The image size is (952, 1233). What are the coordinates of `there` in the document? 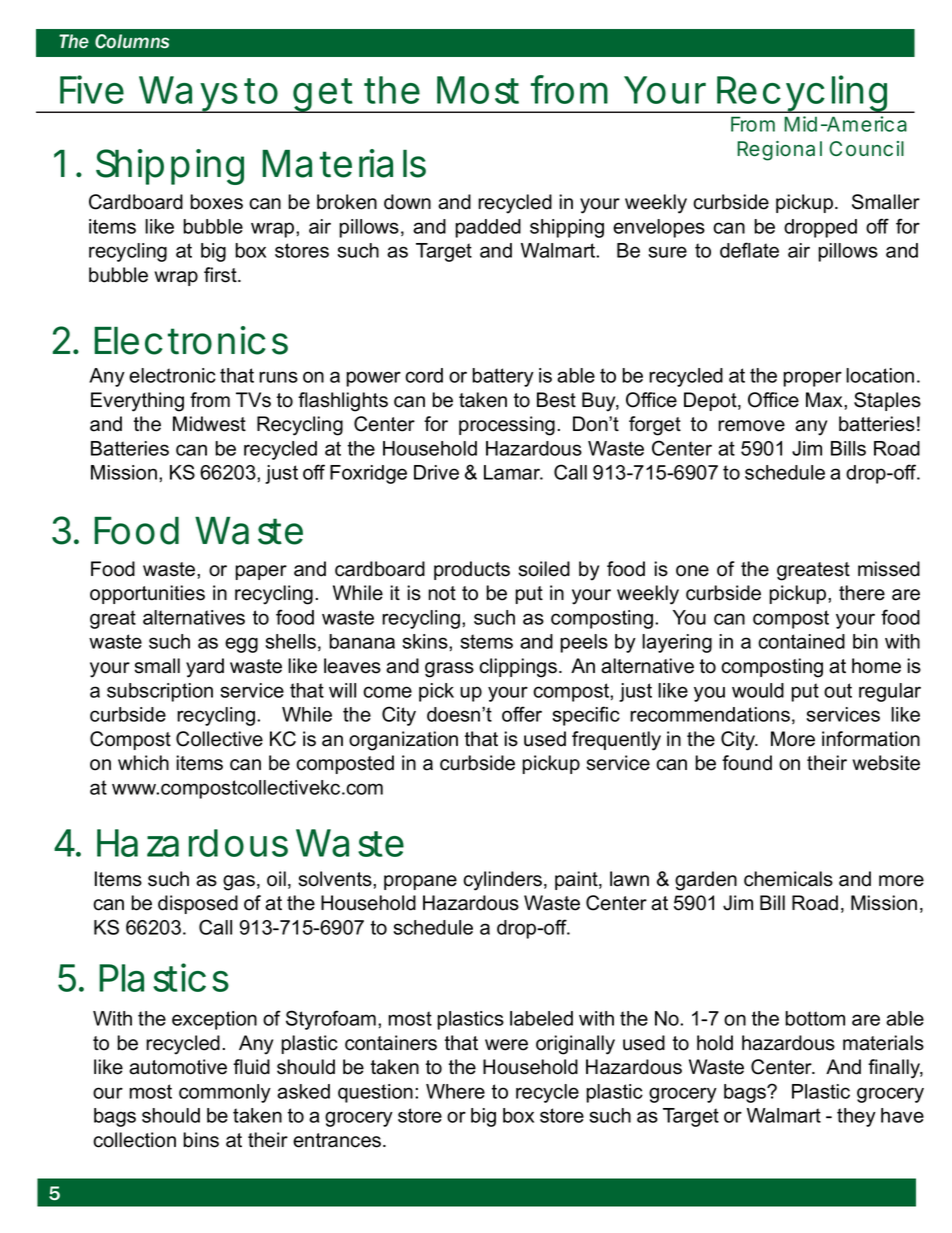 It's located at (862, 593).
